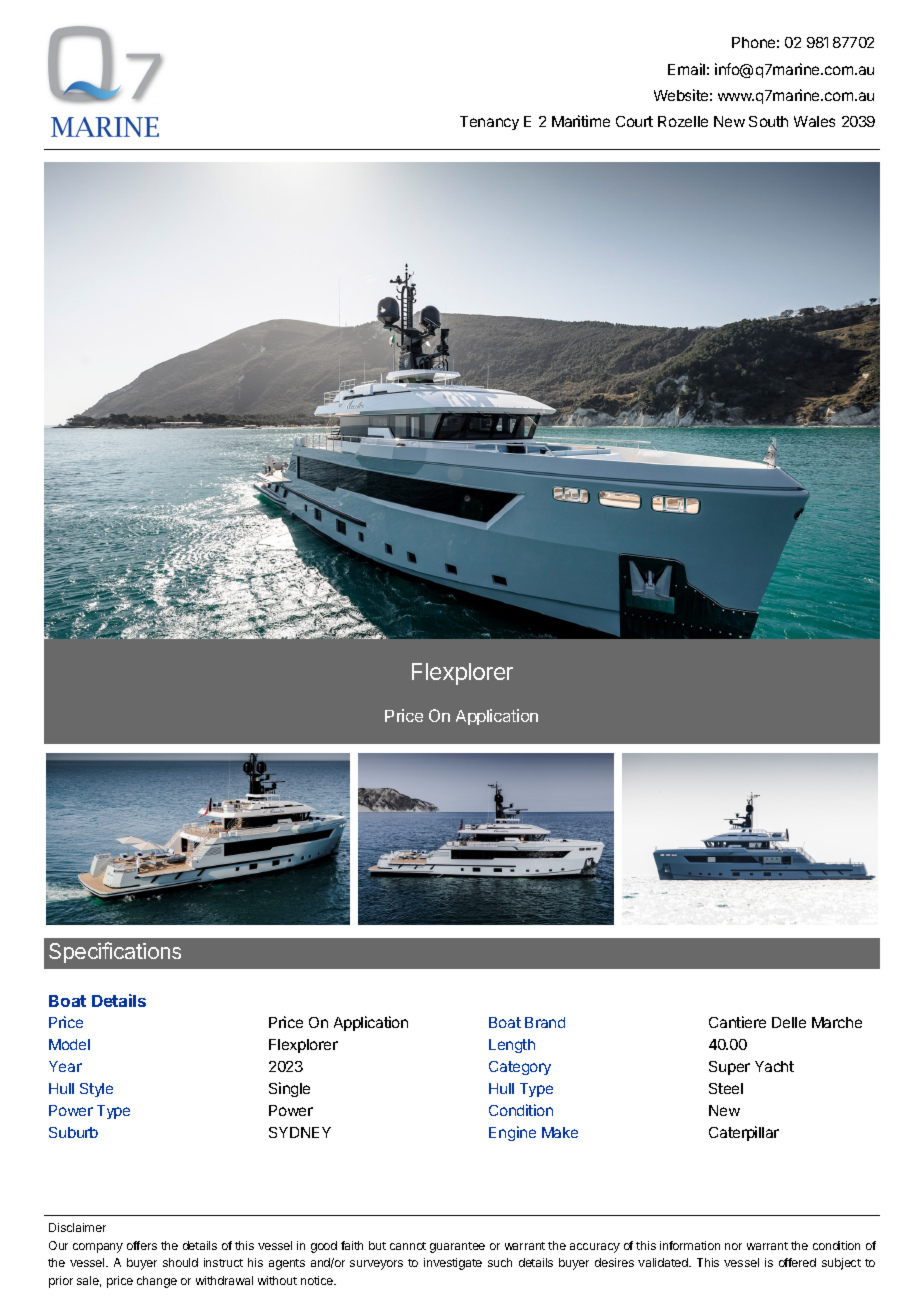 The height and width of the screenshot is (1308, 924). I want to click on offers, so click(142, 1245).
